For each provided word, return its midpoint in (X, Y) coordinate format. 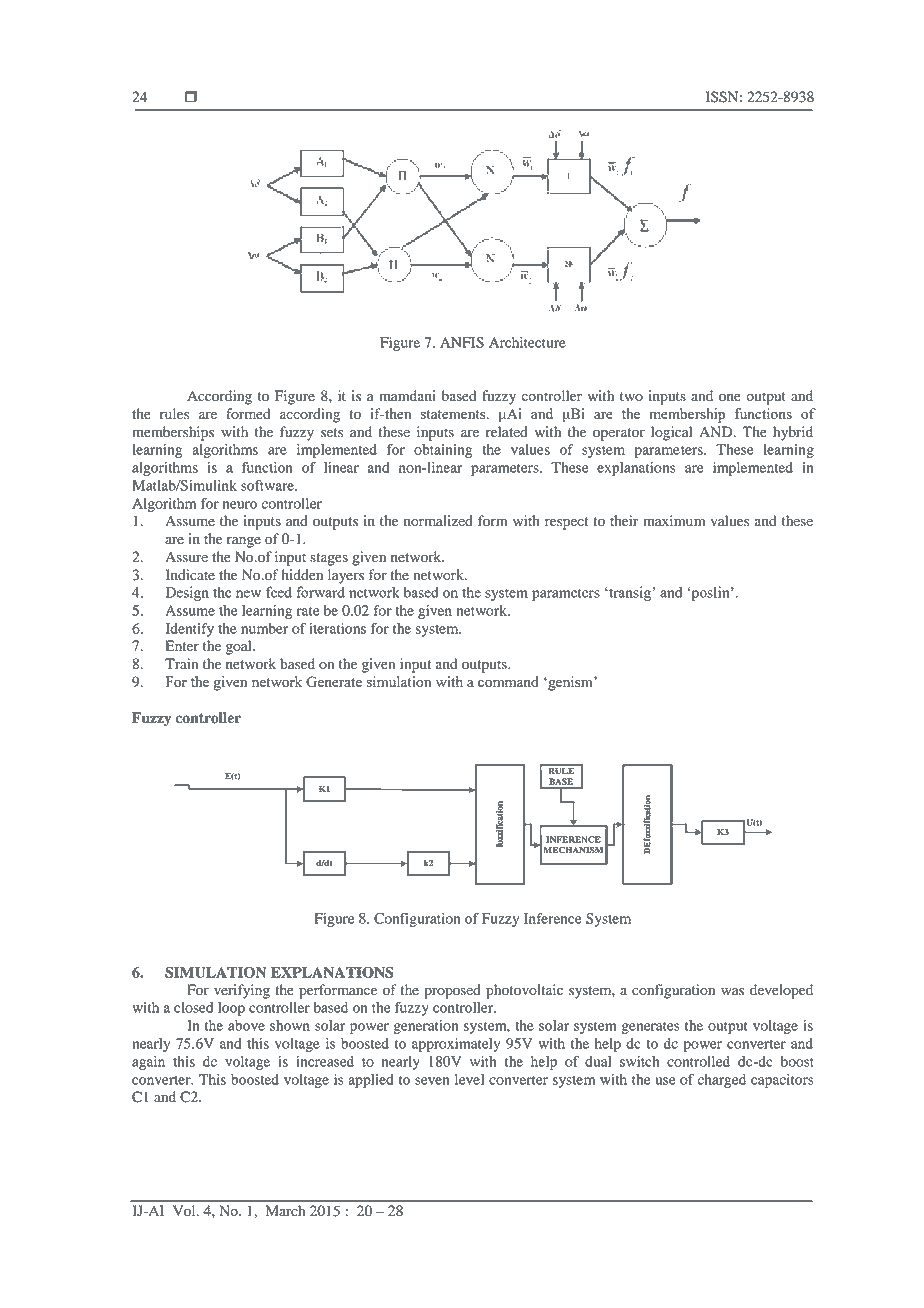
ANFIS (462, 342)
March (285, 1210)
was (732, 991)
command (508, 681)
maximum (674, 520)
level (469, 1079)
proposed (452, 991)
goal (240, 647)
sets (332, 432)
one (730, 397)
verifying (242, 991)
